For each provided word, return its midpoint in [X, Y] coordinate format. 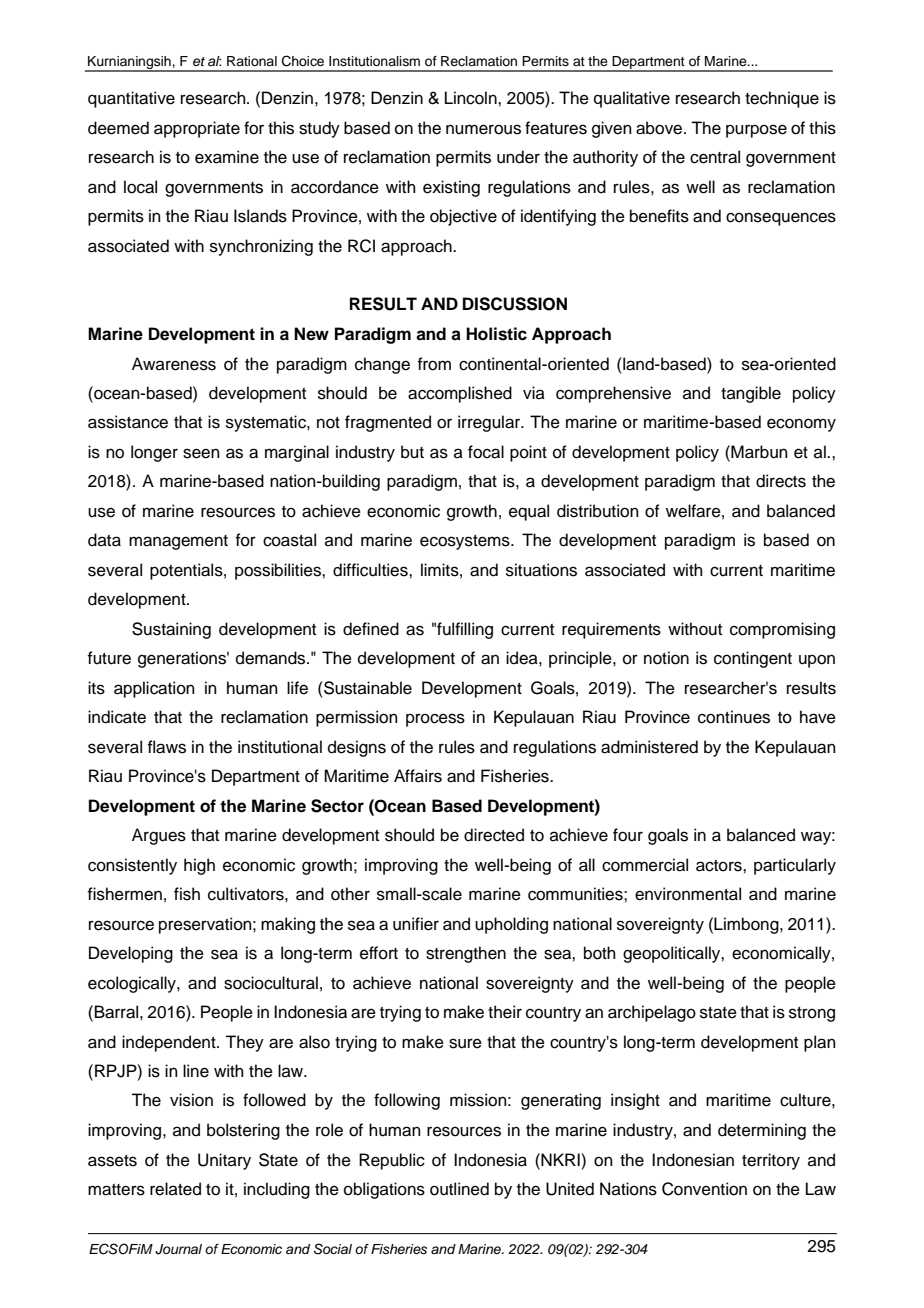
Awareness [174, 364]
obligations [384, 1190]
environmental [688, 894]
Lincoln [472, 98]
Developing [131, 954]
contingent [753, 659]
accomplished [460, 394]
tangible [751, 394]
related [175, 1189]
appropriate [197, 129]
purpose [756, 131]
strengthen [466, 954]
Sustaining [171, 630]
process [435, 720]
